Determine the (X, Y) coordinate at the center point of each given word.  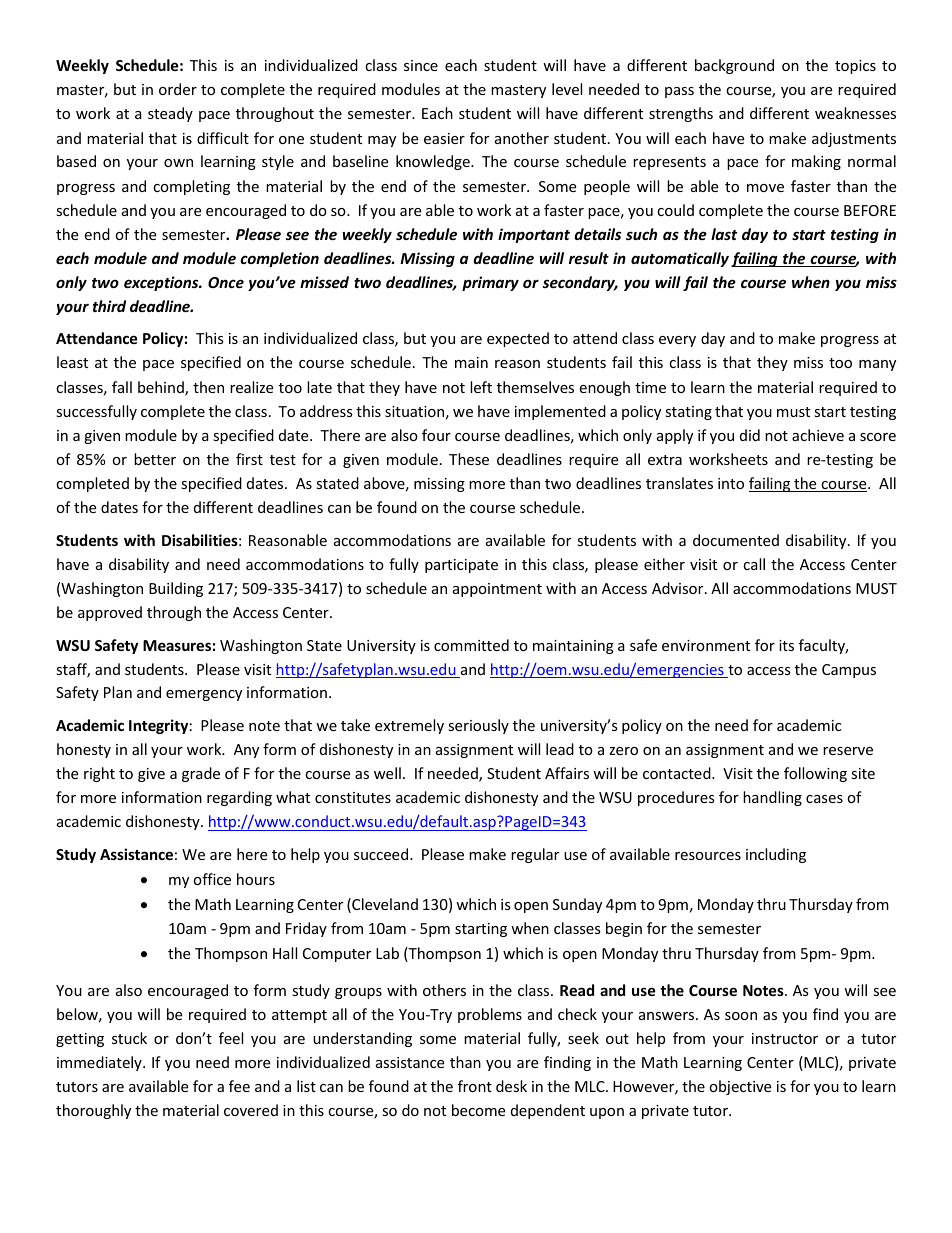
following (815, 774)
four (436, 435)
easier (444, 138)
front (475, 1086)
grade (201, 774)
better (155, 459)
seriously (478, 726)
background (734, 66)
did (750, 435)
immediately (100, 1063)
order (178, 89)
